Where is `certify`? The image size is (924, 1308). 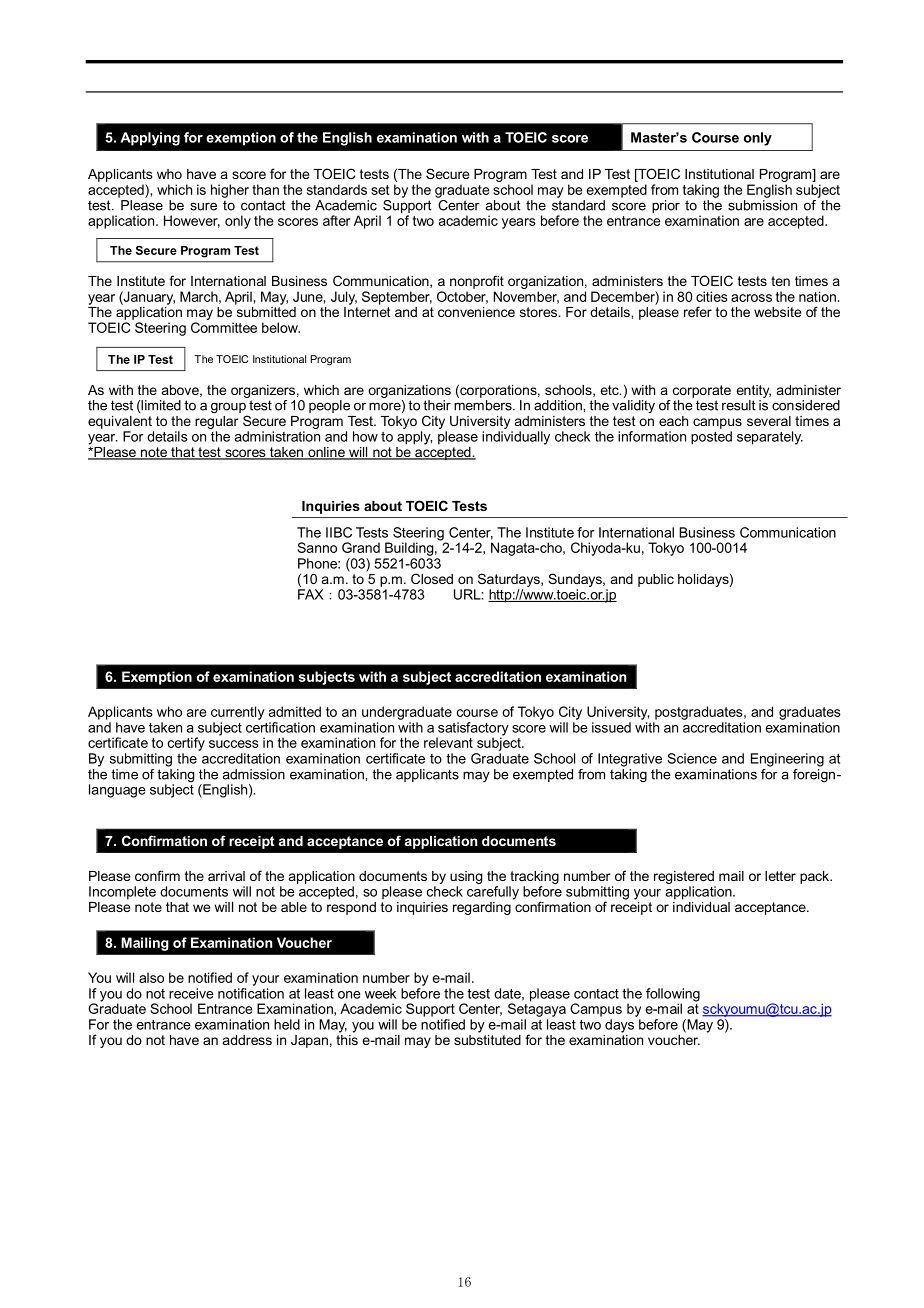 certify is located at coordinates (186, 744).
